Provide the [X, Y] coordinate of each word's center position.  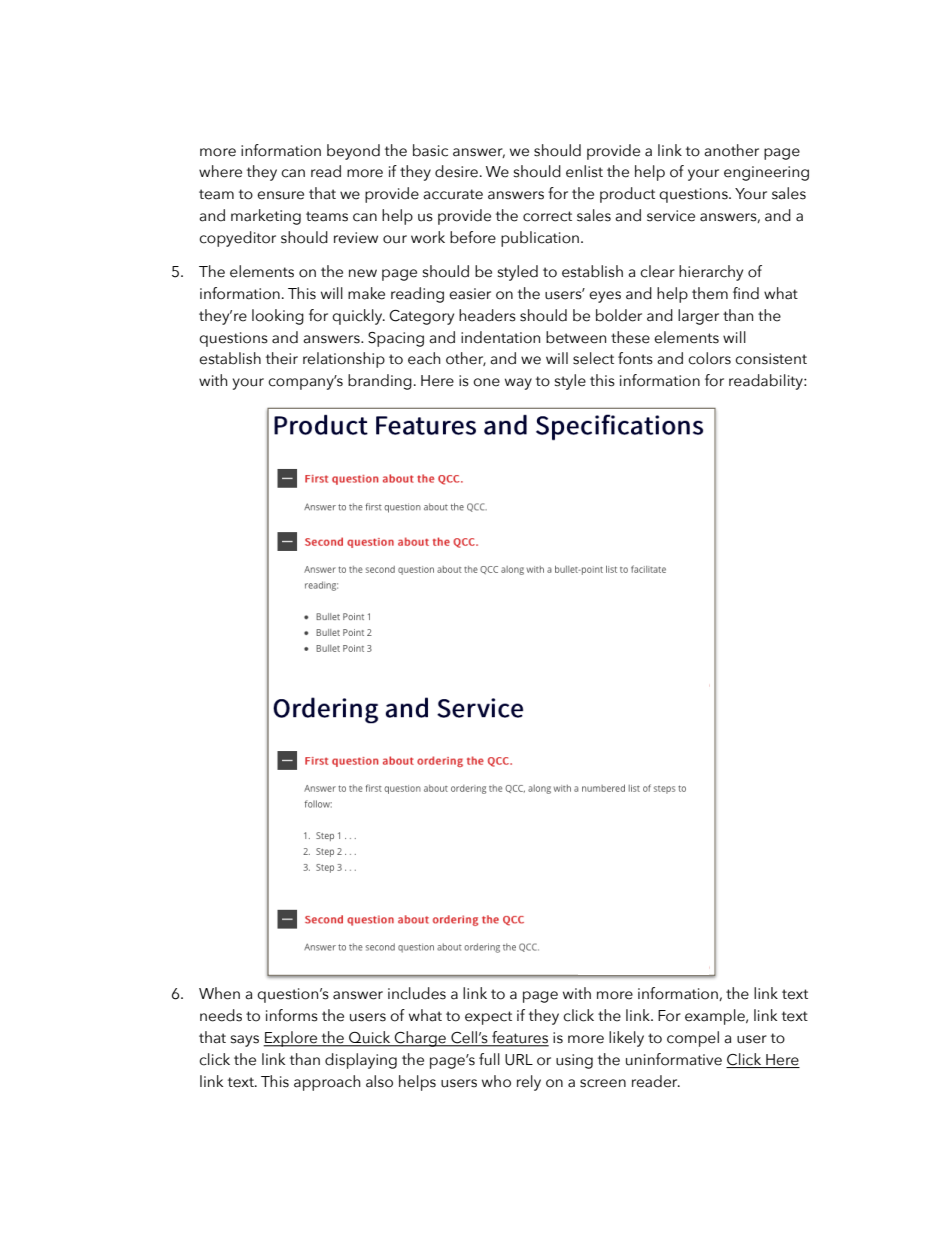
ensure [280, 195]
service [671, 216]
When [219, 993]
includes [417, 993]
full [489, 1059]
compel [693, 1039]
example [716, 1017]
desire [456, 171]
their [282, 358]
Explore [291, 1039]
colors [709, 358]
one [486, 382]
